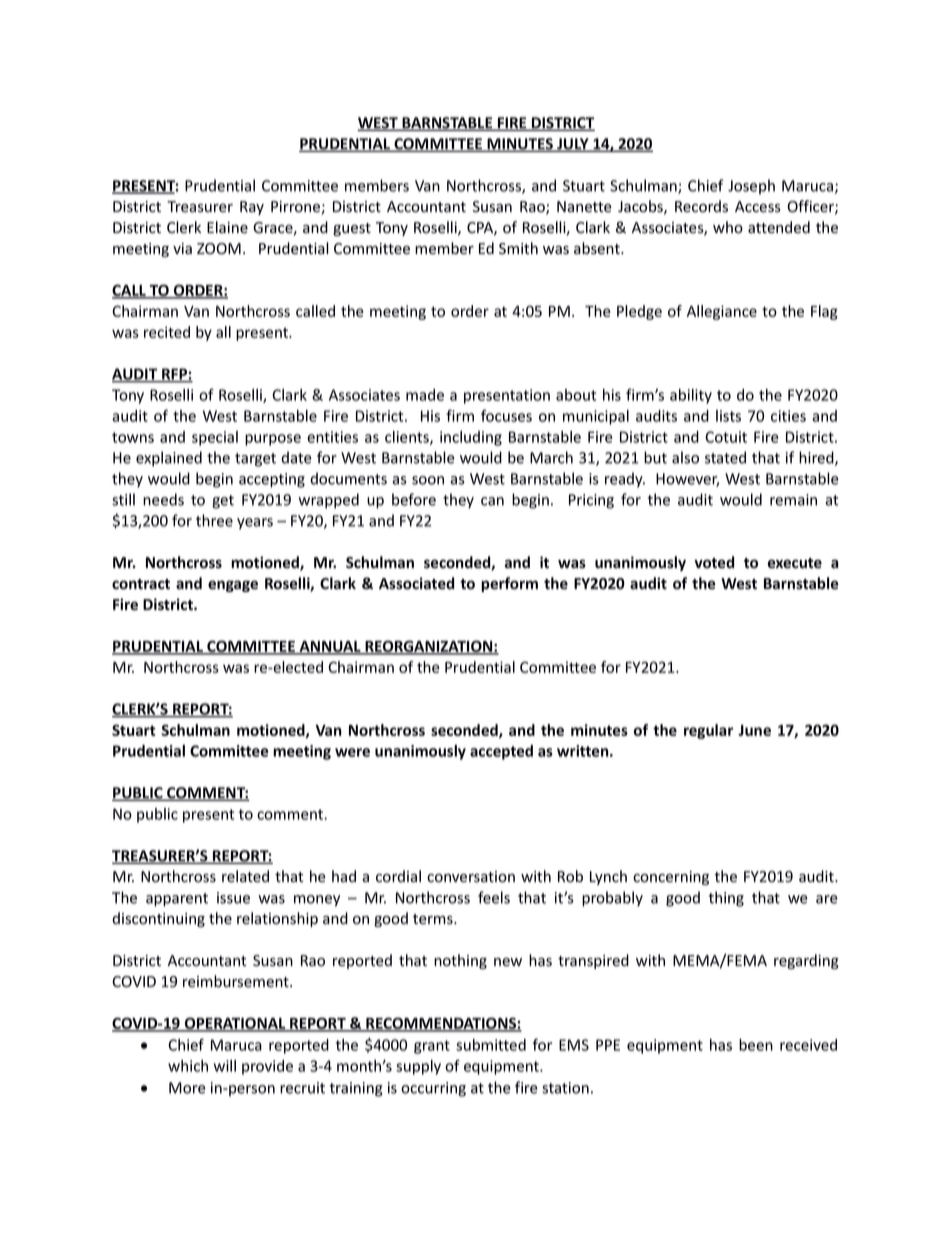 Image resolution: width=952 pixels, height=1233 pixels. Describe the element at coordinates (225, 1066) in the page. I see `will` at that location.
